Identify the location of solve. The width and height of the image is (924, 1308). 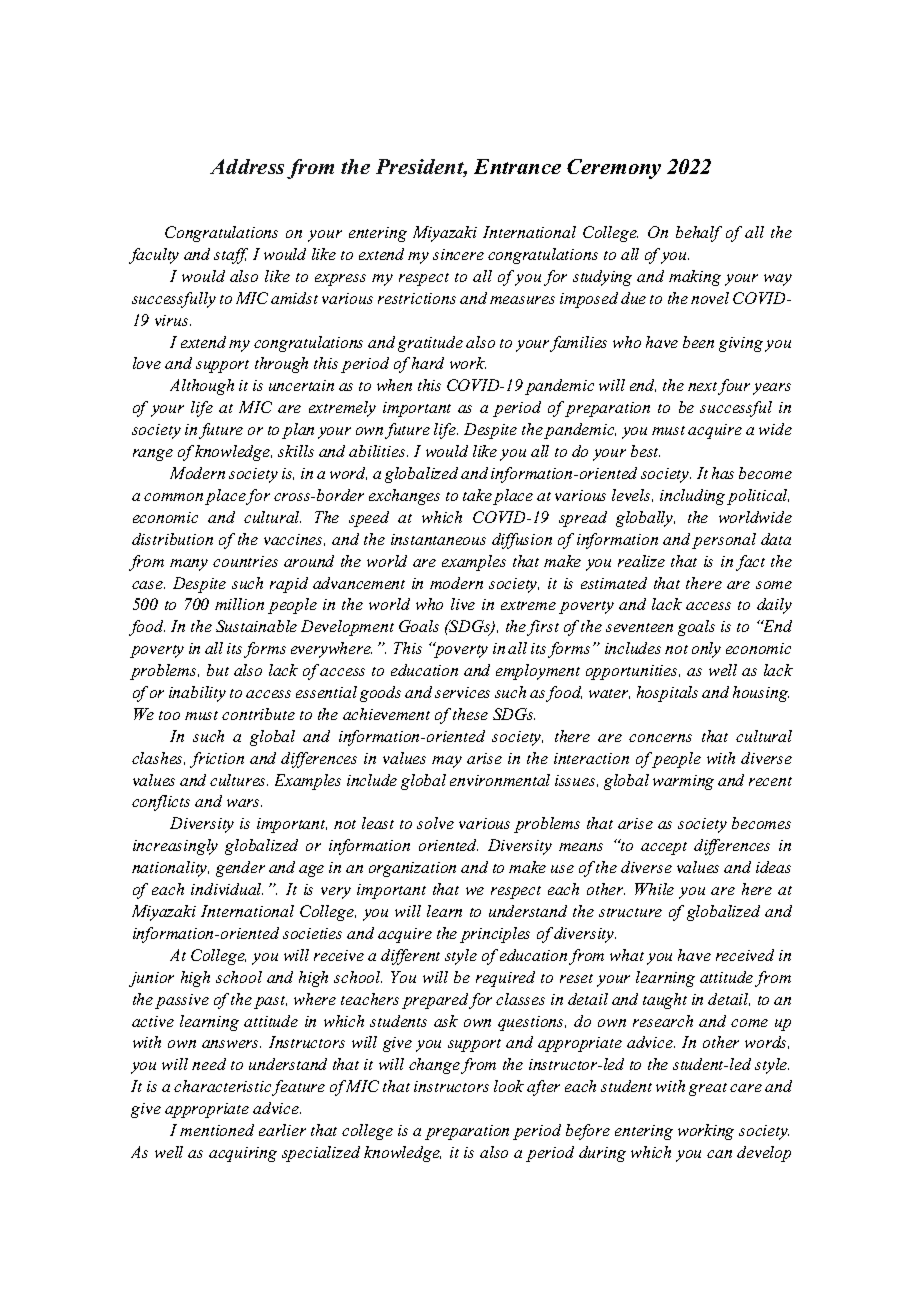
(435, 823).
